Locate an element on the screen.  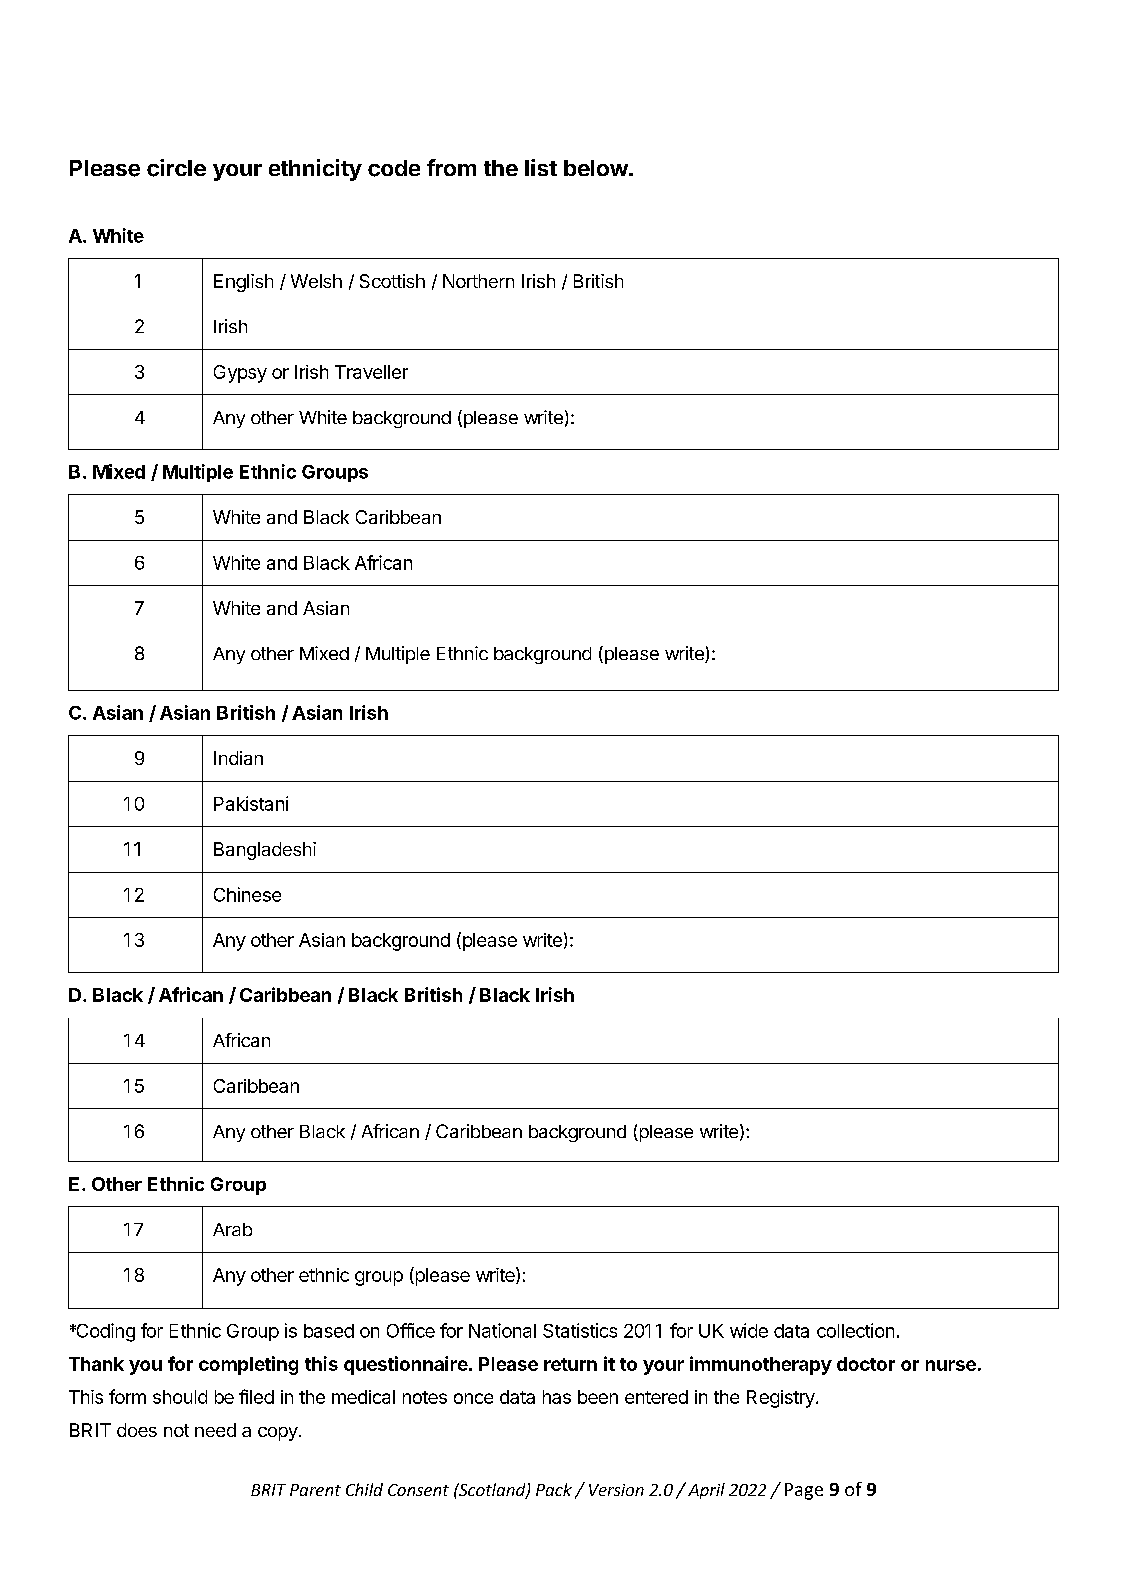
Traveller is located at coordinates (371, 372).
